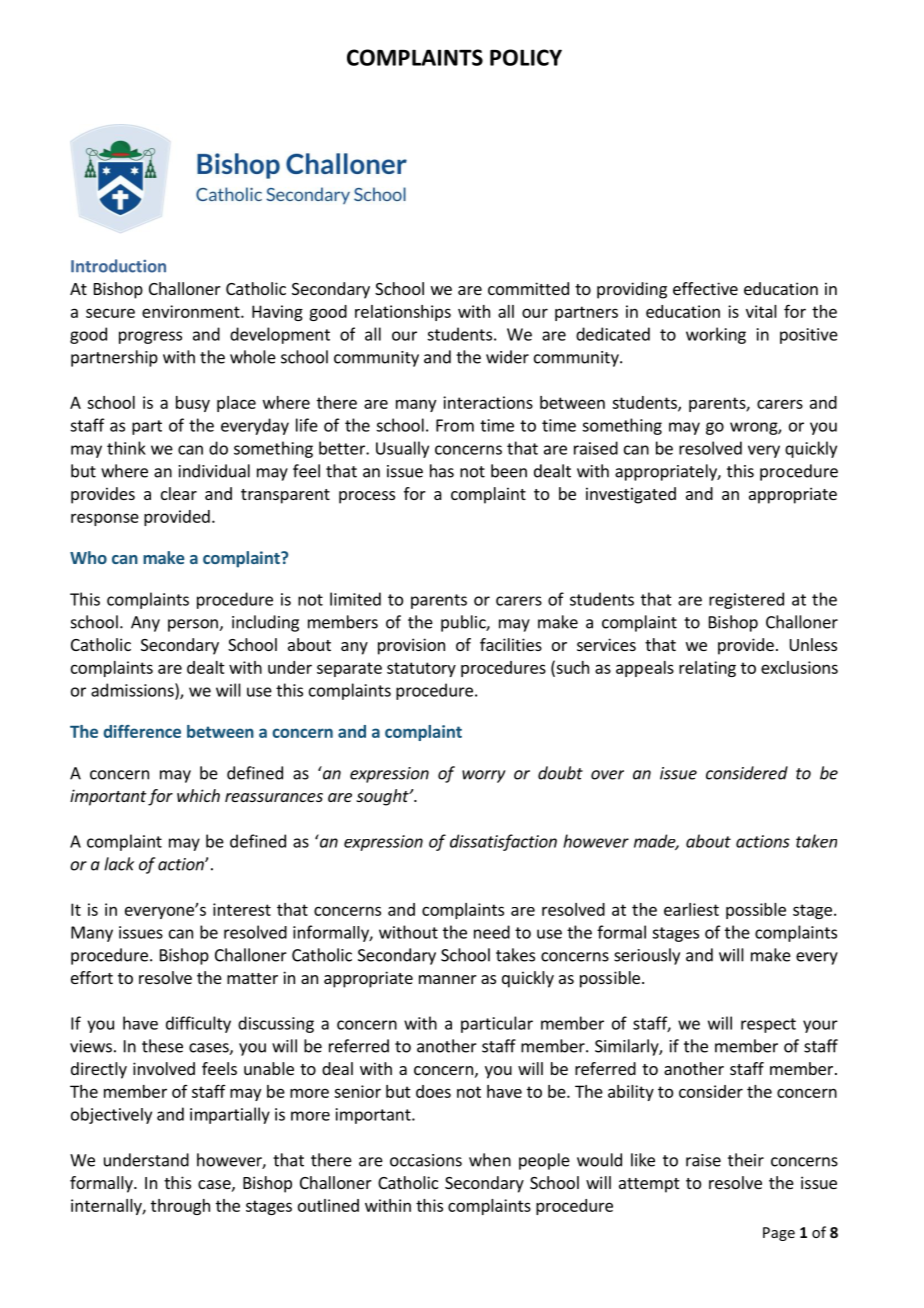  Describe the element at coordinates (180, 1207) in the page. I see `through` at that location.
